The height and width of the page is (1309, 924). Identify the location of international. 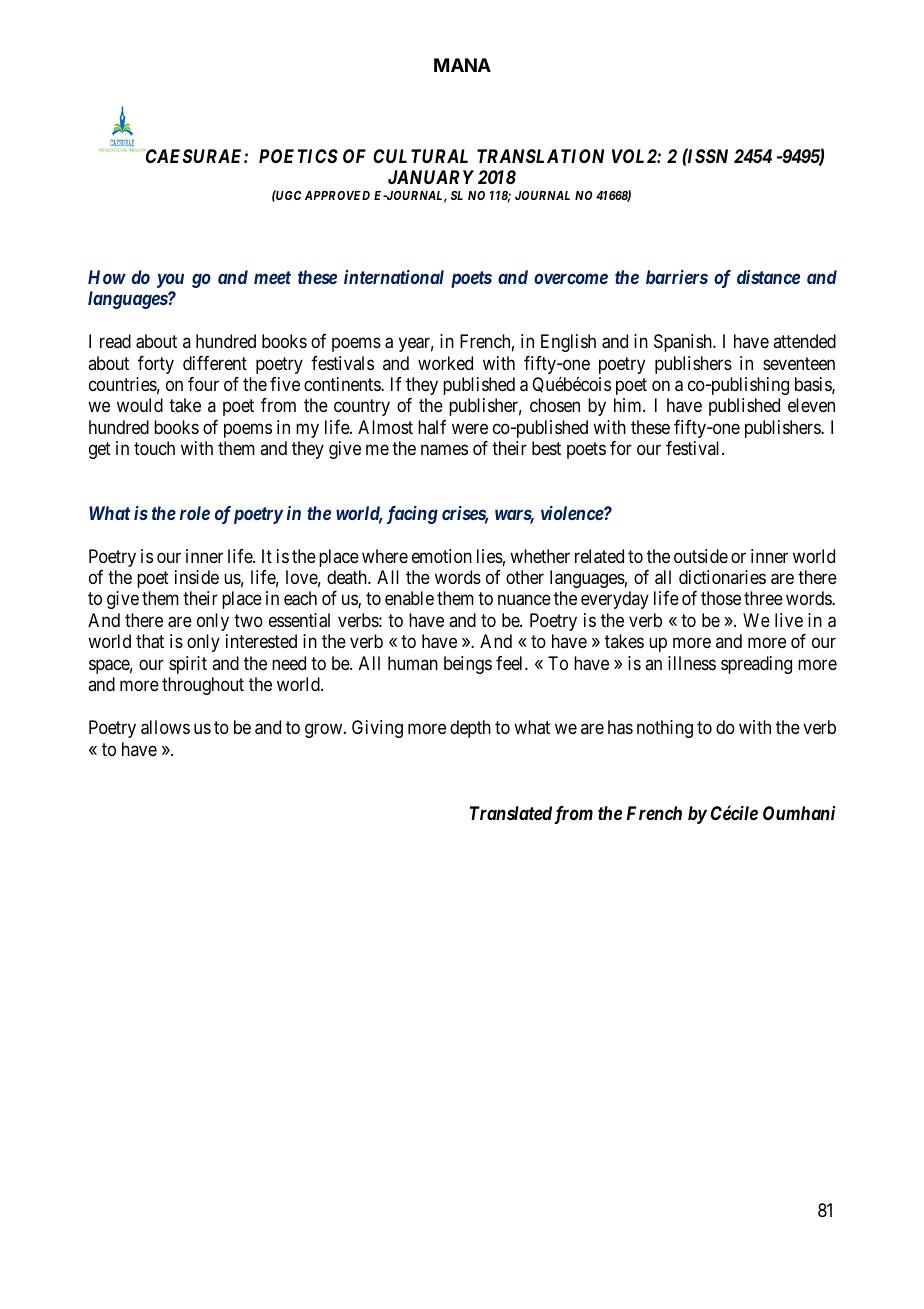
(394, 277).
